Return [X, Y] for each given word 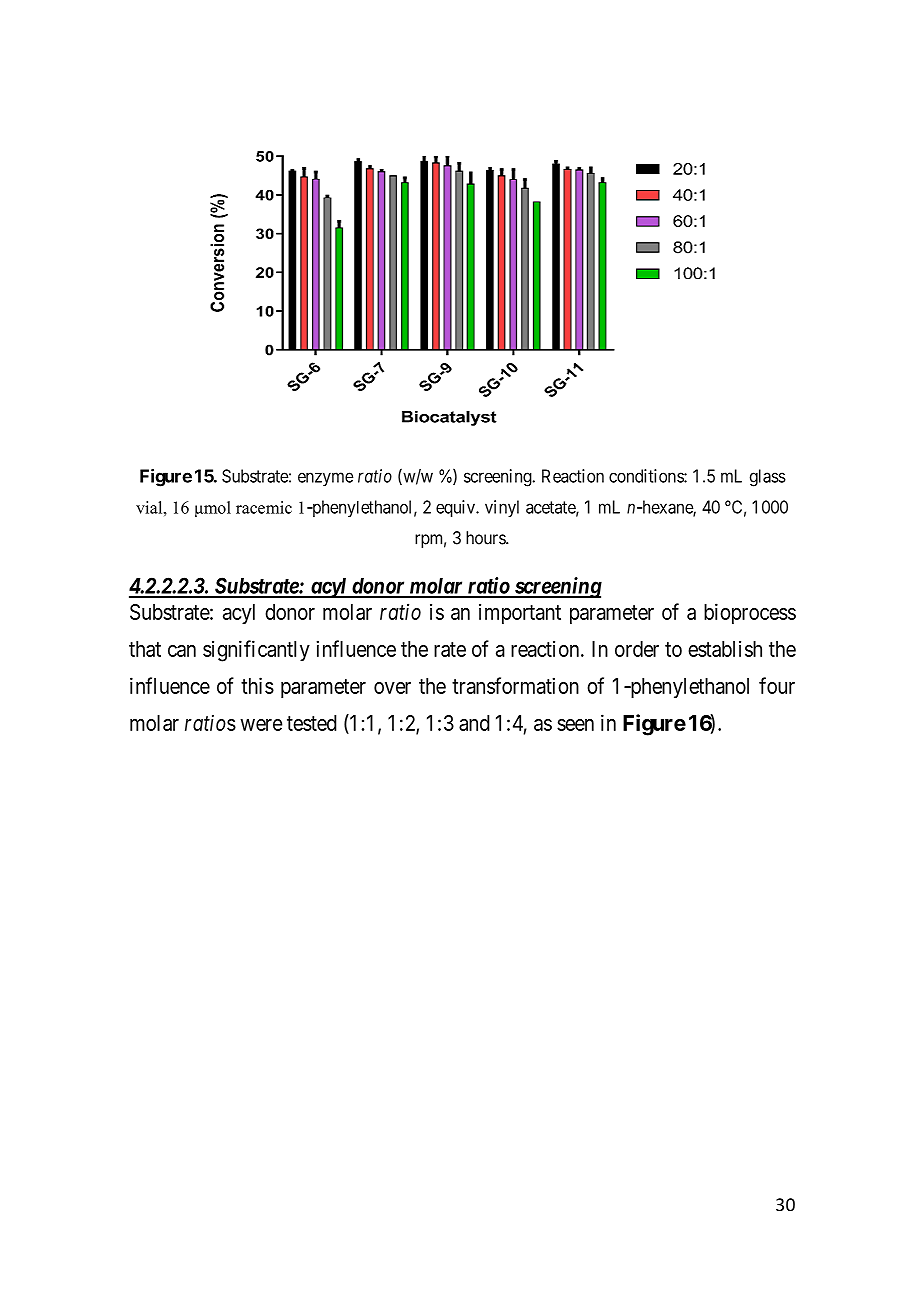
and [474, 723]
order [637, 649]
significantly [256, 651]
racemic [264, 507]
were [261, 725]
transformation [515, 685]
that [145, 649]
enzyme [325, 479]
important [520, 613]
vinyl [502, 508]
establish [725, 648]
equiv [456, 508]
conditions [647, 476]
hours [486, 538]
